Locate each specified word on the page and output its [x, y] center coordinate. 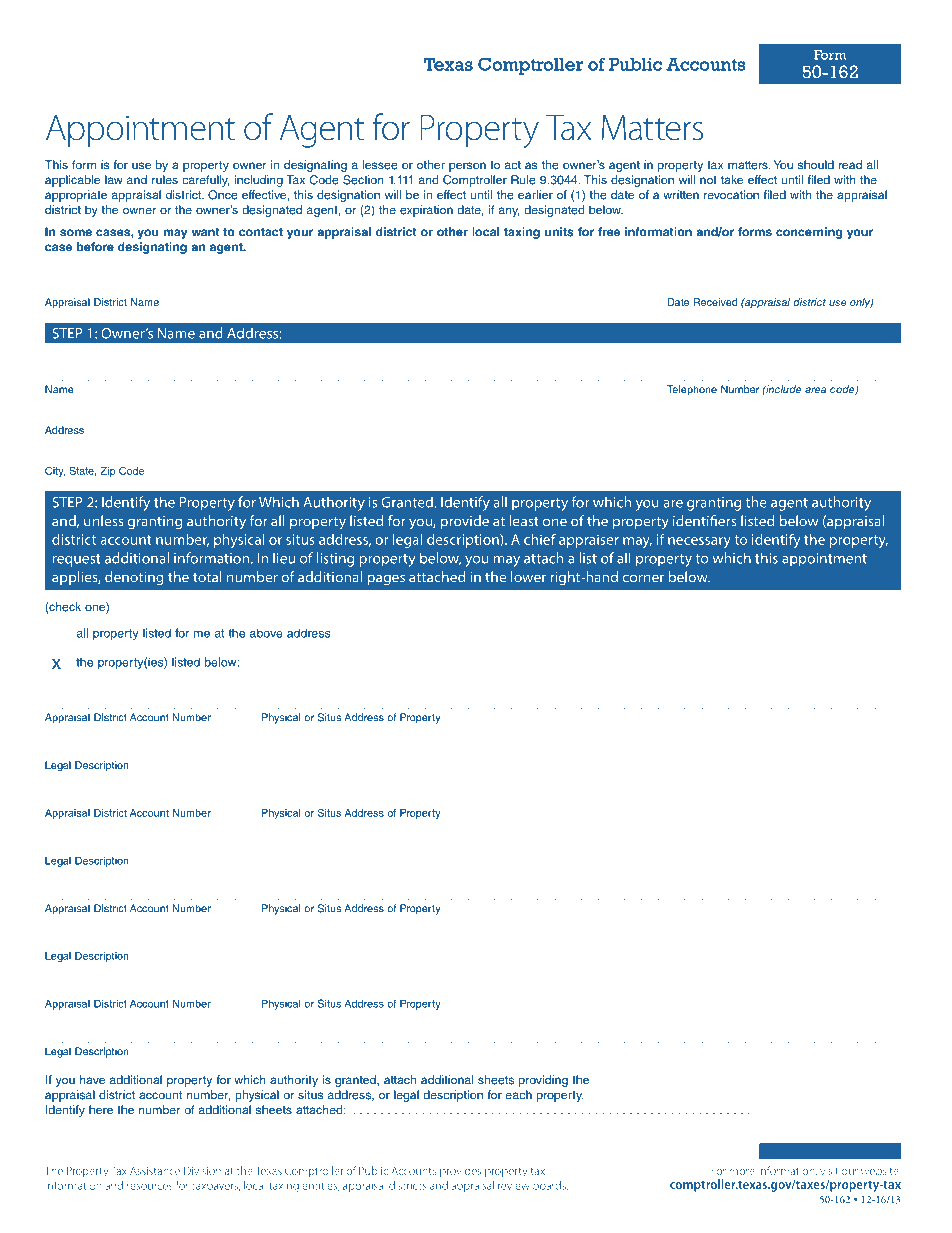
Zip [107, 472]
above [266, 633]
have [92, 1080]
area [815, 390]
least [524, 521]
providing [543, 1081]
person [467, 167]
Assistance [155, 1171]
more [742, 1172]
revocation [731, 195]
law [114, 180]
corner [643, 578]
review [514, 1186]
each [519, 1095]
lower [528, 577]
